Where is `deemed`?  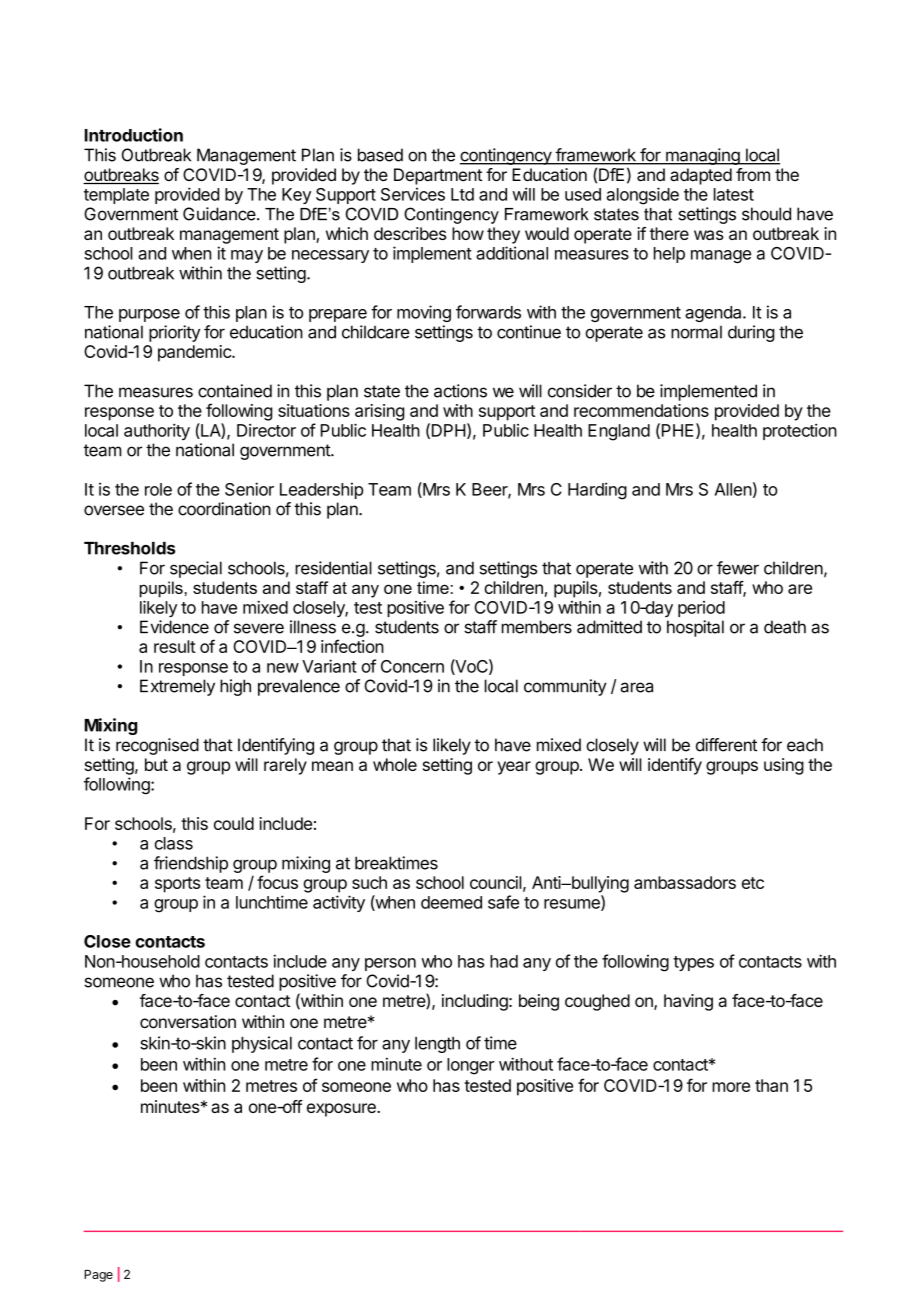
deemed is located at coordinates (451, 902).
